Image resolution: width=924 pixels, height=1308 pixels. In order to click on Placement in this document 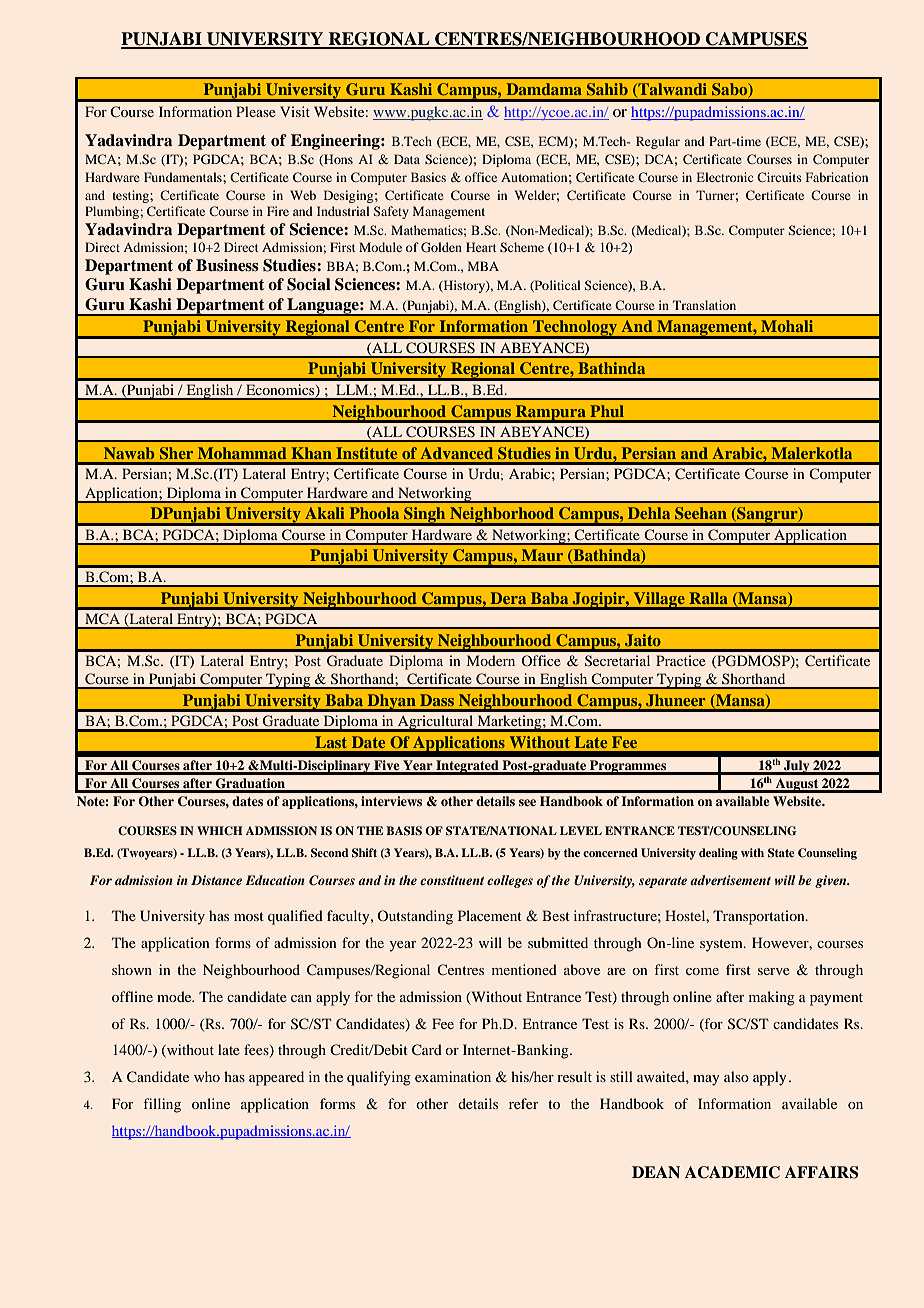, I will do `click(490, 915)`.
